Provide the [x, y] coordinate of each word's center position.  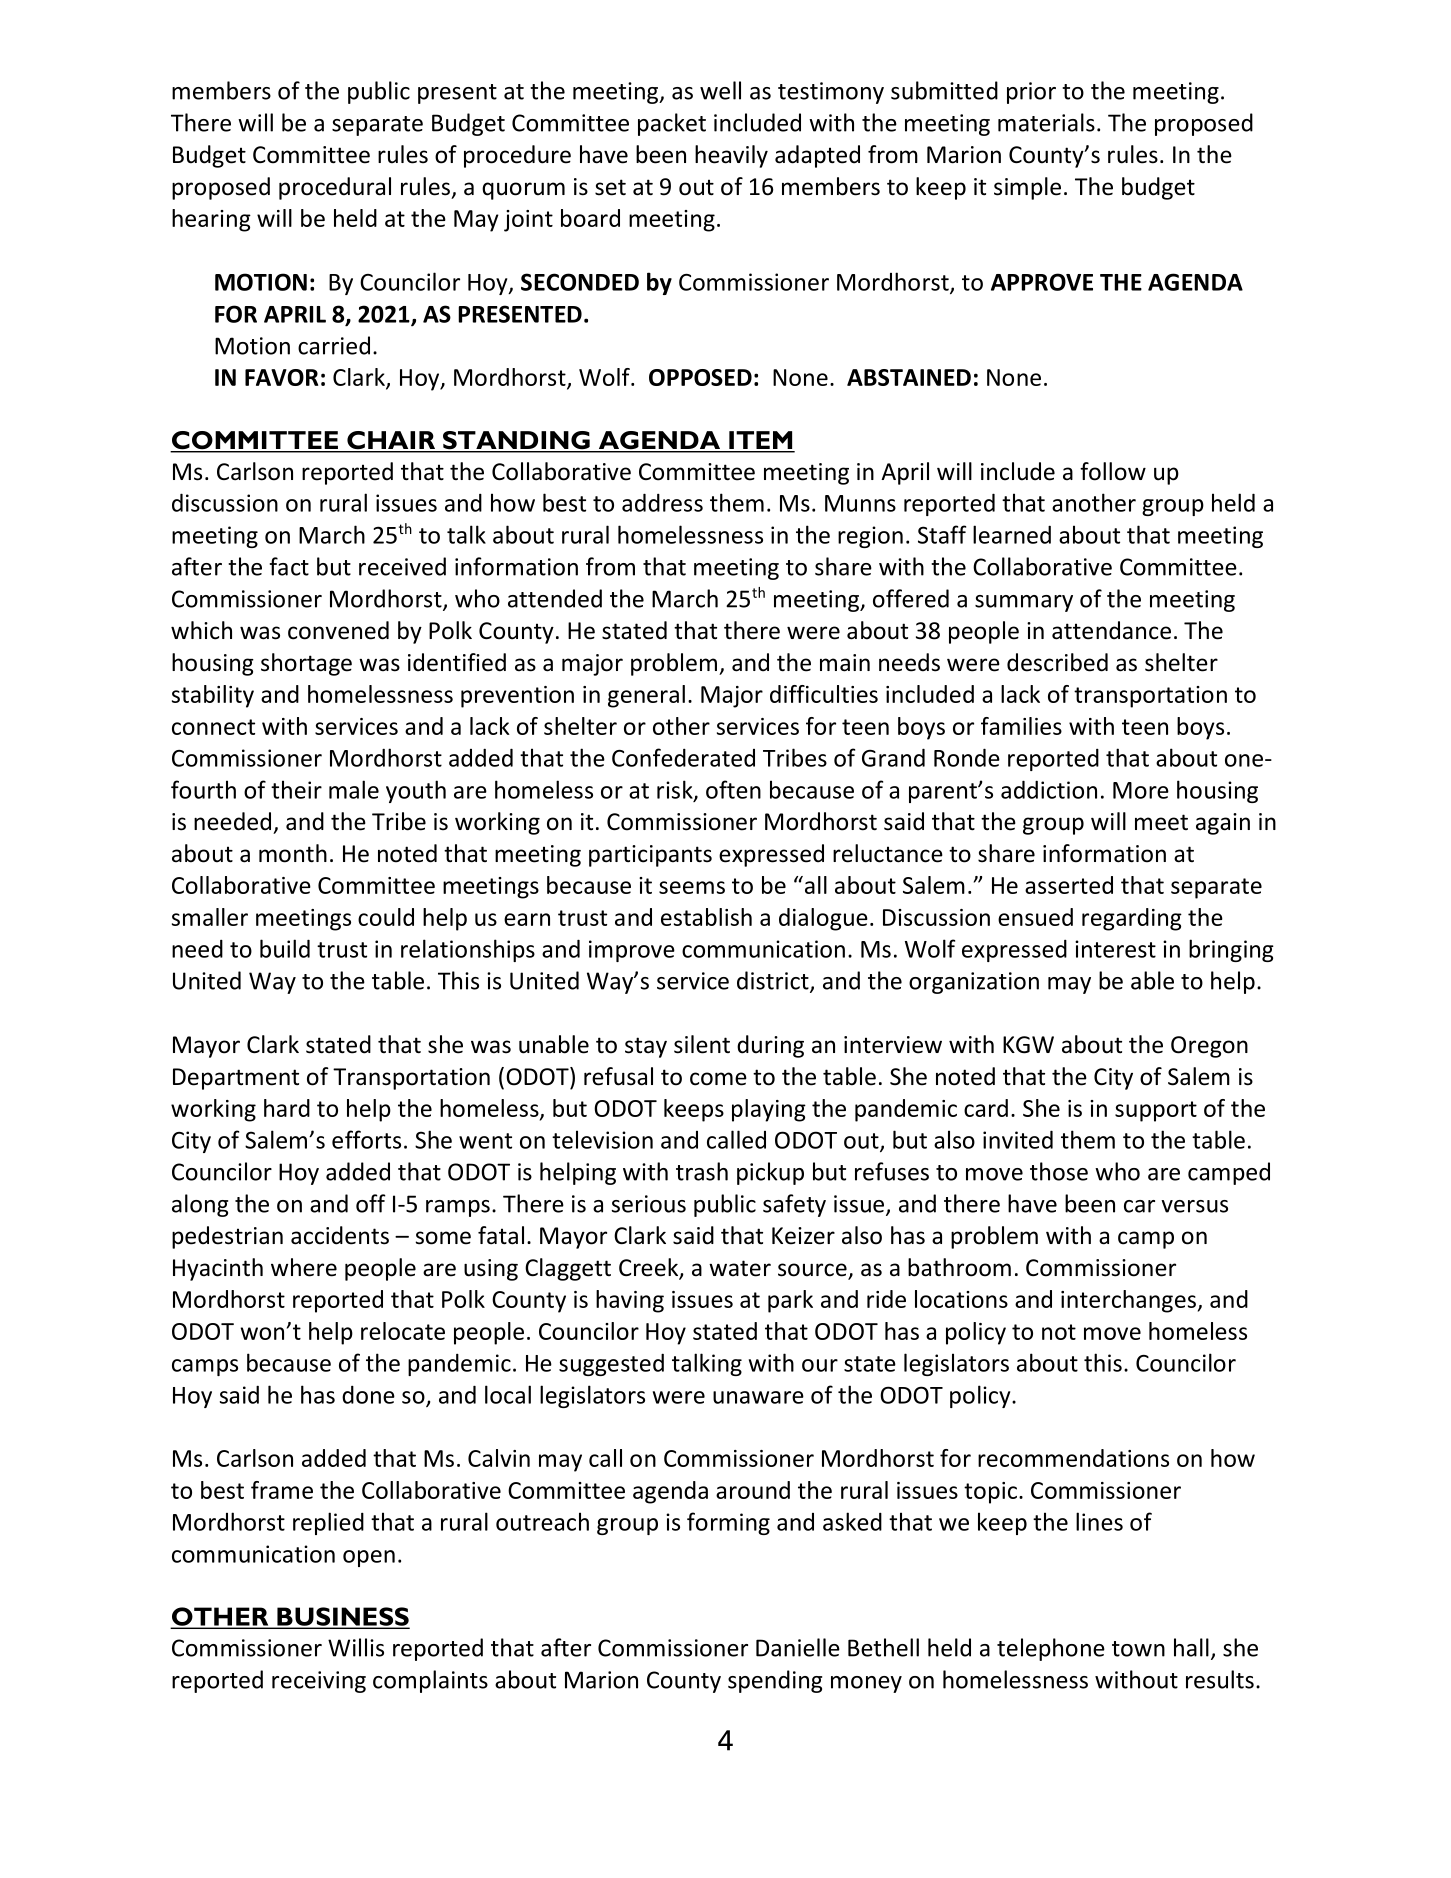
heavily [731, 156]
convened [338, 630]
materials [1046, 122]
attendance [1111, 630]
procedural [335, 188]
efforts [366, 1139]
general [646, 696]
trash [702, 1171]
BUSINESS [342, 1617]
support [1156, 1111]
